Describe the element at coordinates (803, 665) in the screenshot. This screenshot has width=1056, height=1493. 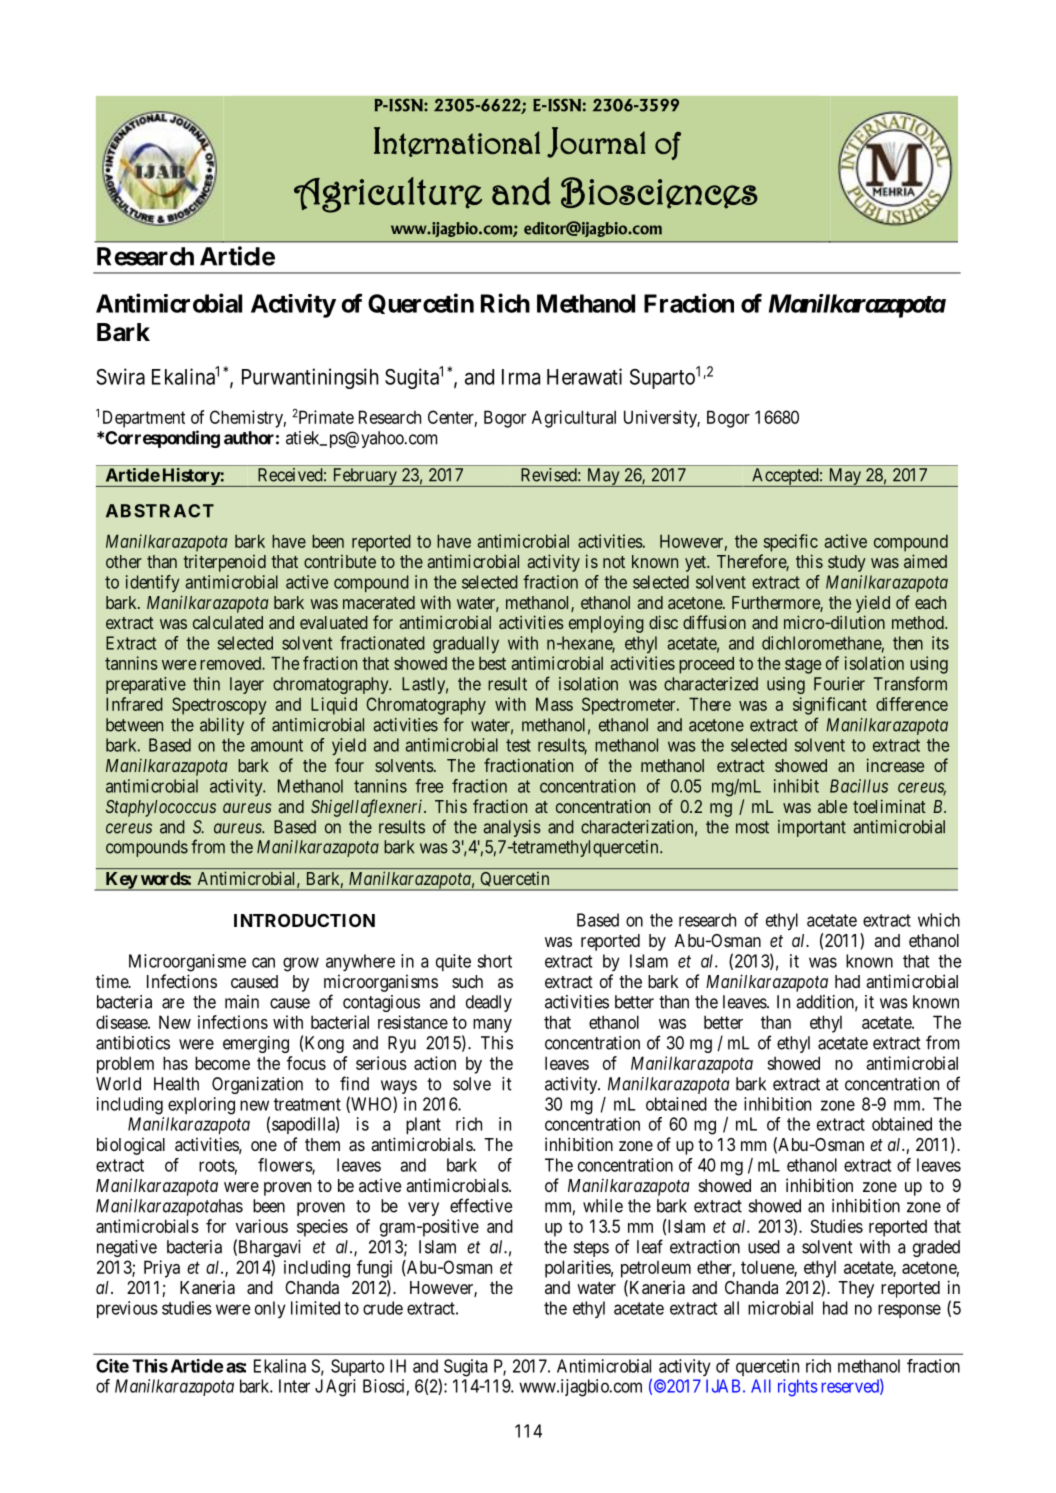
I see `stage` at that location.
